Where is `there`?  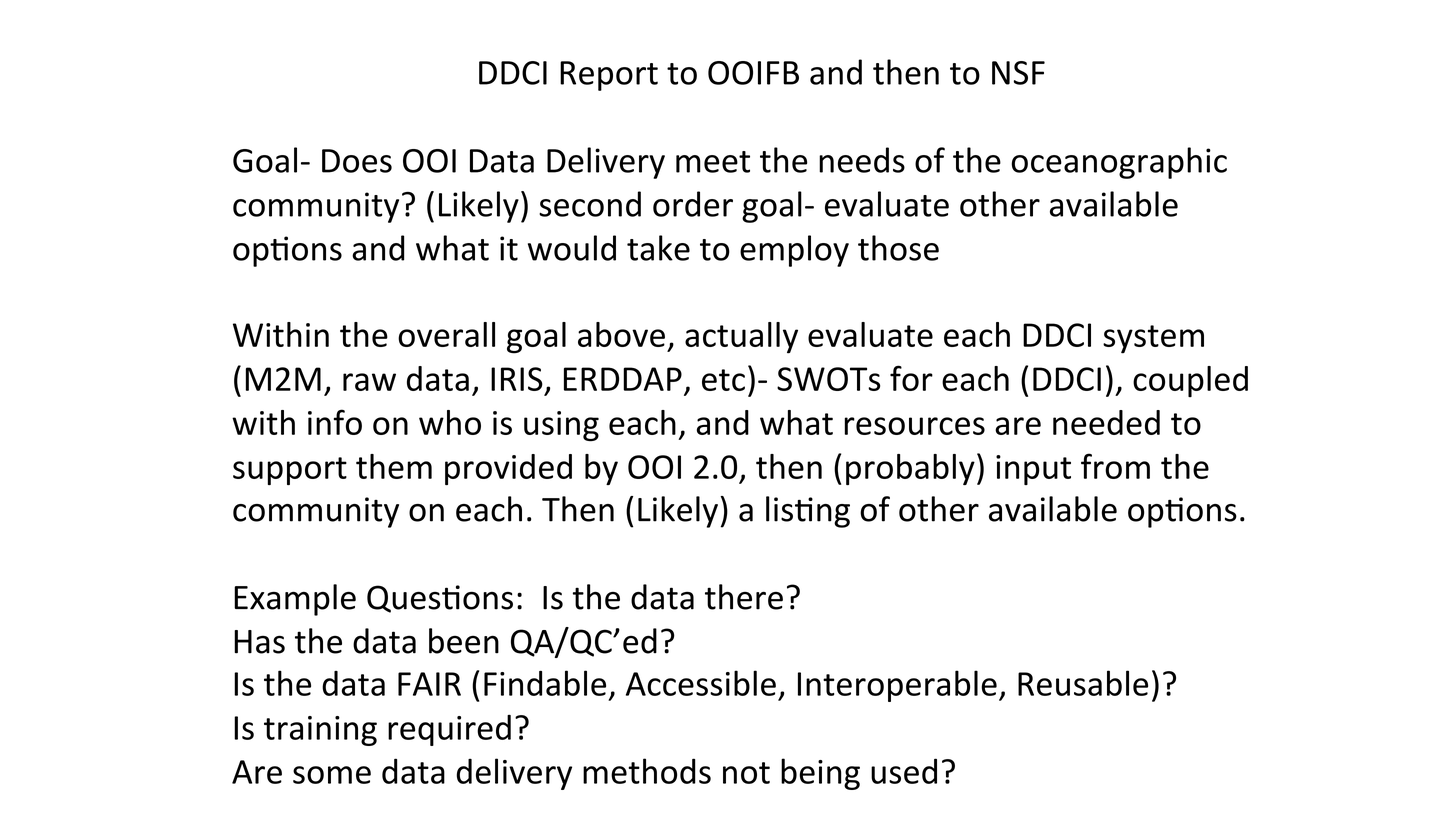 there is located at coordinates (744, 597).
